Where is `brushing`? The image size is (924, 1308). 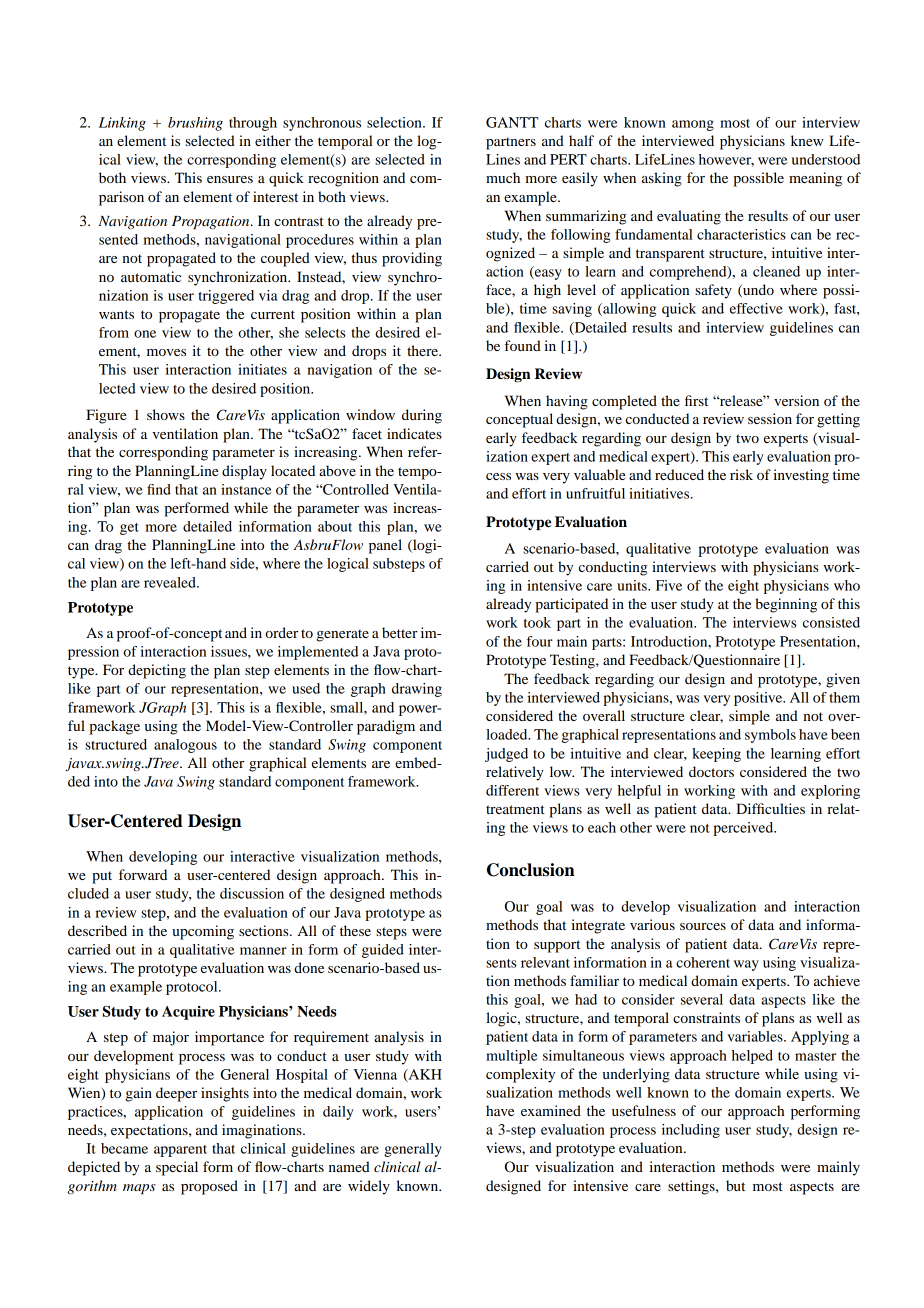
brushing is located at coordinates (195, 124).
